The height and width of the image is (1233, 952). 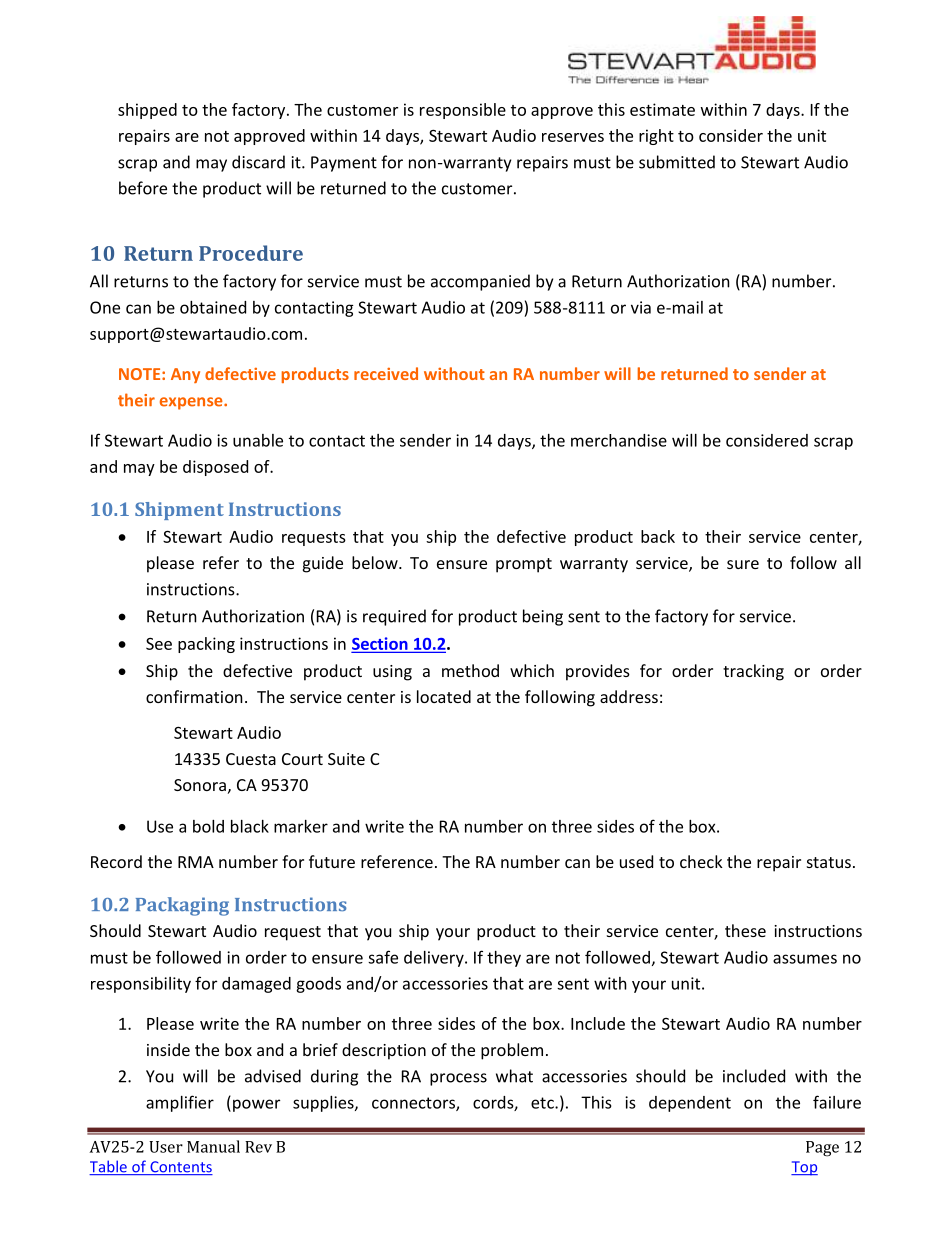 What do you see at coordinates (463, 111) in the image?
I see `responsible` at bounding box center [463, 111].
